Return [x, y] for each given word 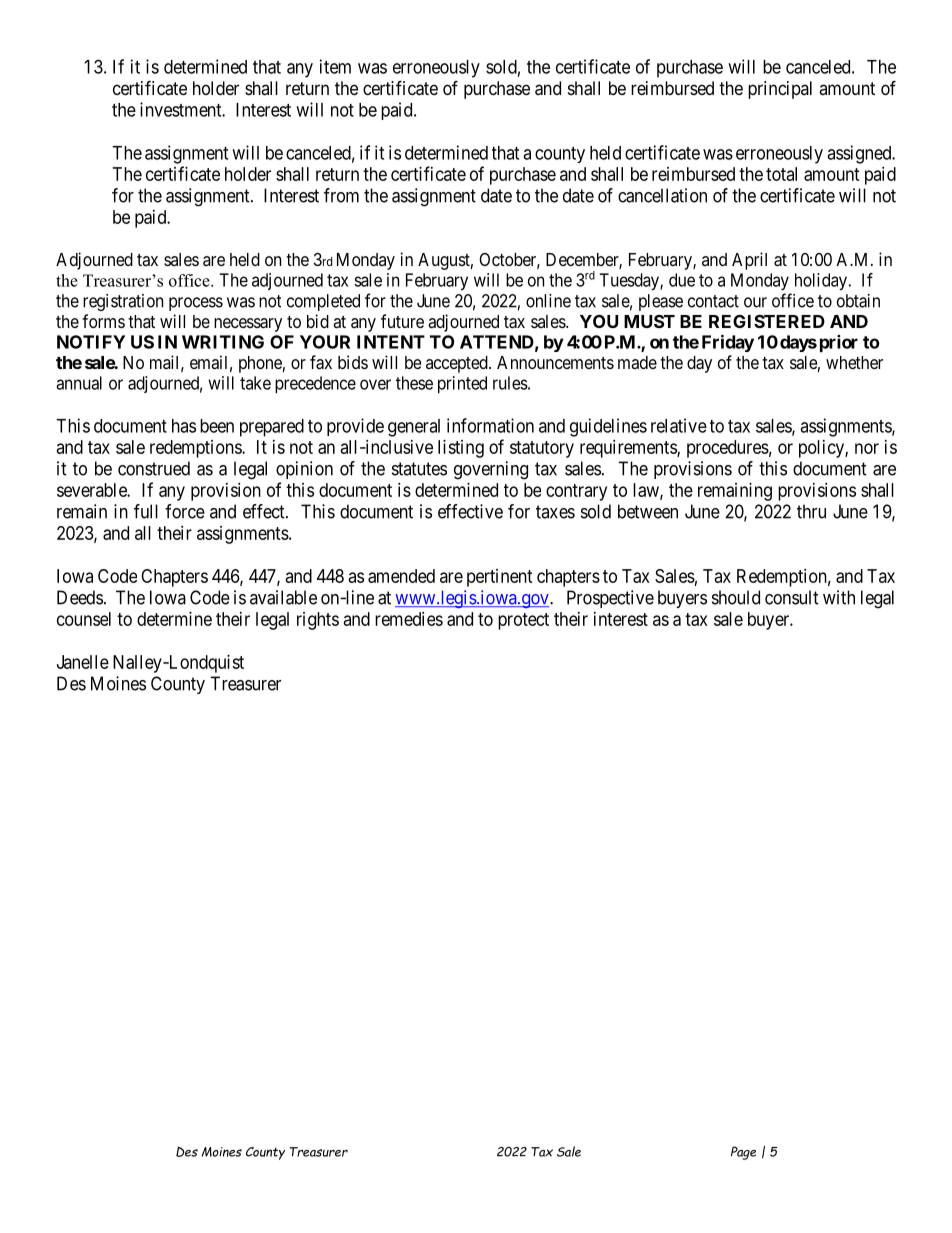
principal [780, 90]
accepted [458, 364]
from [341, 195]
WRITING [223, 342]
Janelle [83, 662]
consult [792, 597]
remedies [409, 619]
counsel [84, 619]
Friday [728, 343]
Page [743, 1153]
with [839, 597]
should [736, 597]
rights [318, 621]
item [335, 66]
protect [523, 621]
